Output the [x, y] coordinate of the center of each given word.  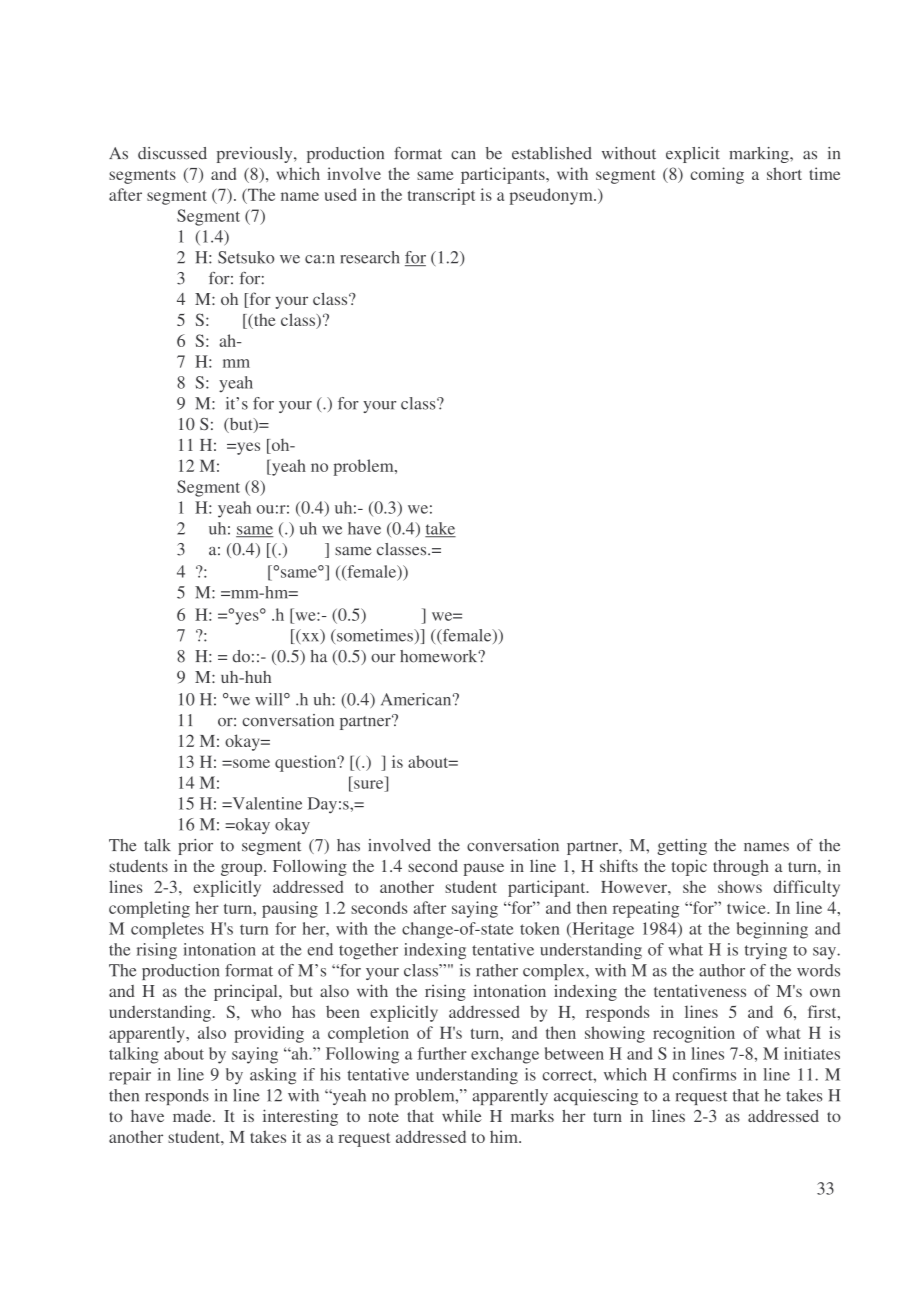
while [462, 1116]
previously [256, 155]
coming [717, 175]
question [307, 763]
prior [195, 847]
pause [484, 869]
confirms [704, 1074]
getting [682, 847]
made [193, 1116]
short [784, 173]
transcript [441, 196]
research [369, 257]
